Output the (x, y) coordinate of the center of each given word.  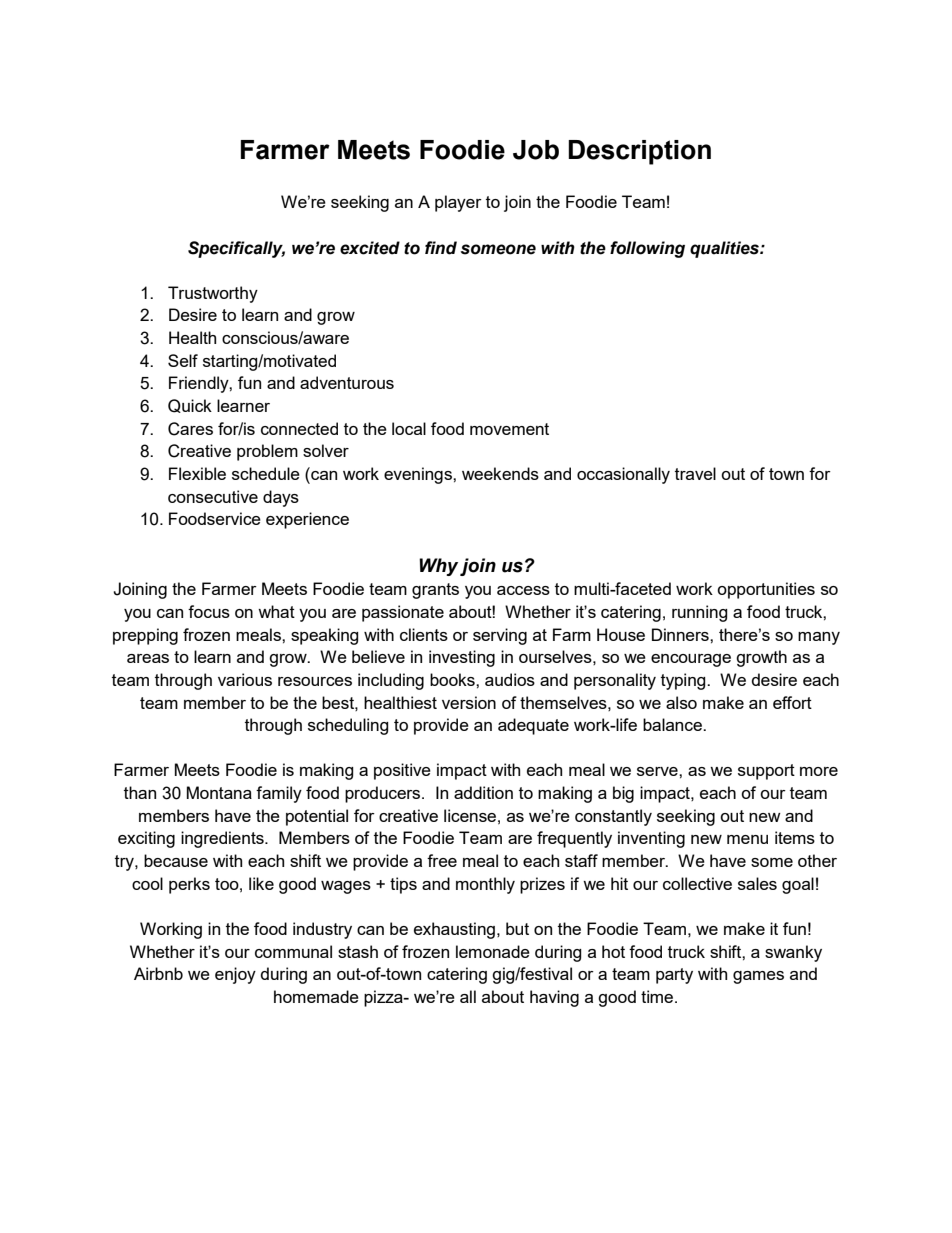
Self (183, 360)
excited (370, 248)
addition (483, 792)
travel (695, 473)
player (458, 203)
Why (438, 567)
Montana (219, 792)
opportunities (766, 590)
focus (209, 611)
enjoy (235, 975)
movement (509, 429)
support (766, 772)
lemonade (493, 951)
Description (639, 152)
